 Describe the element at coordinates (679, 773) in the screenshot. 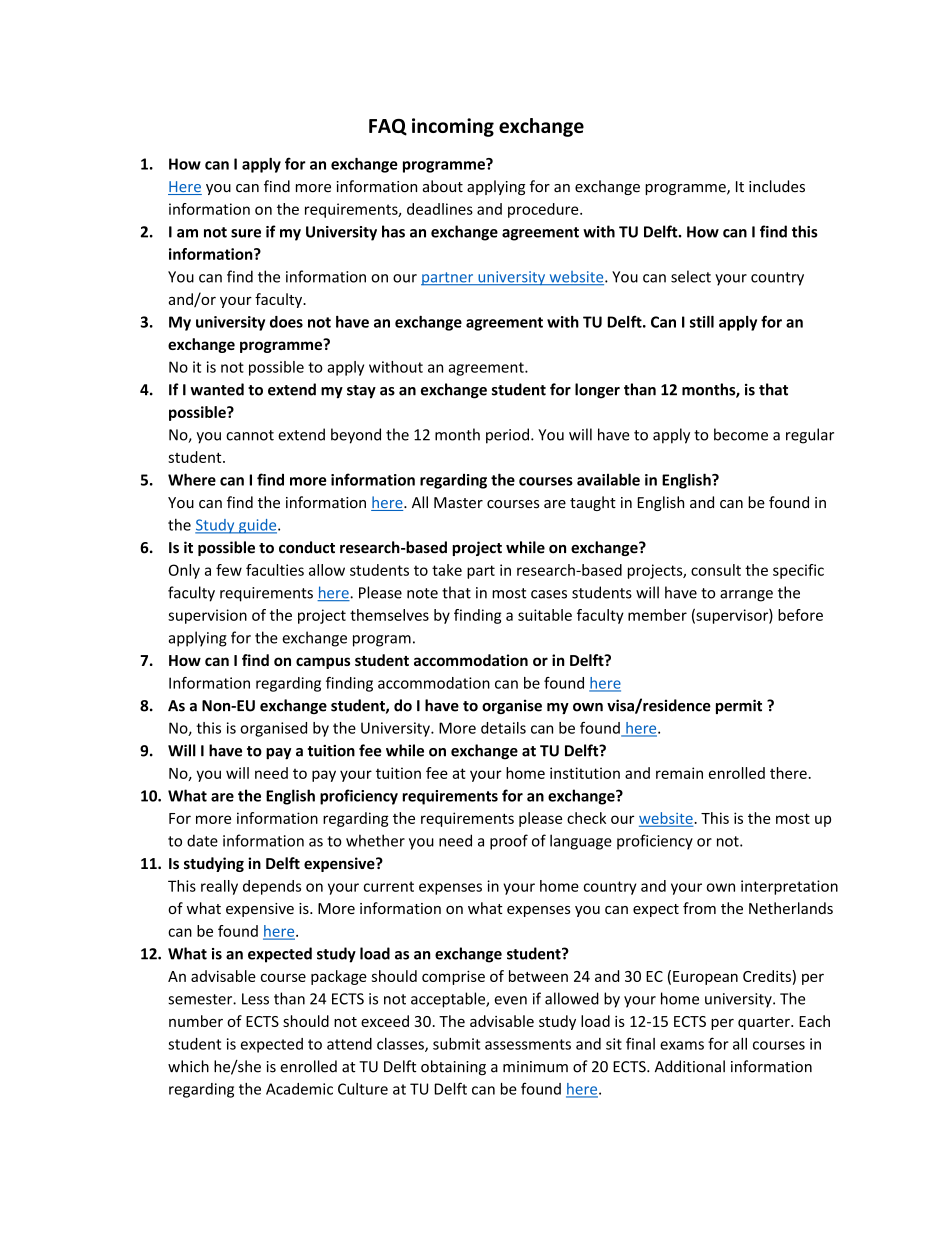

I see `remain` at that location.
